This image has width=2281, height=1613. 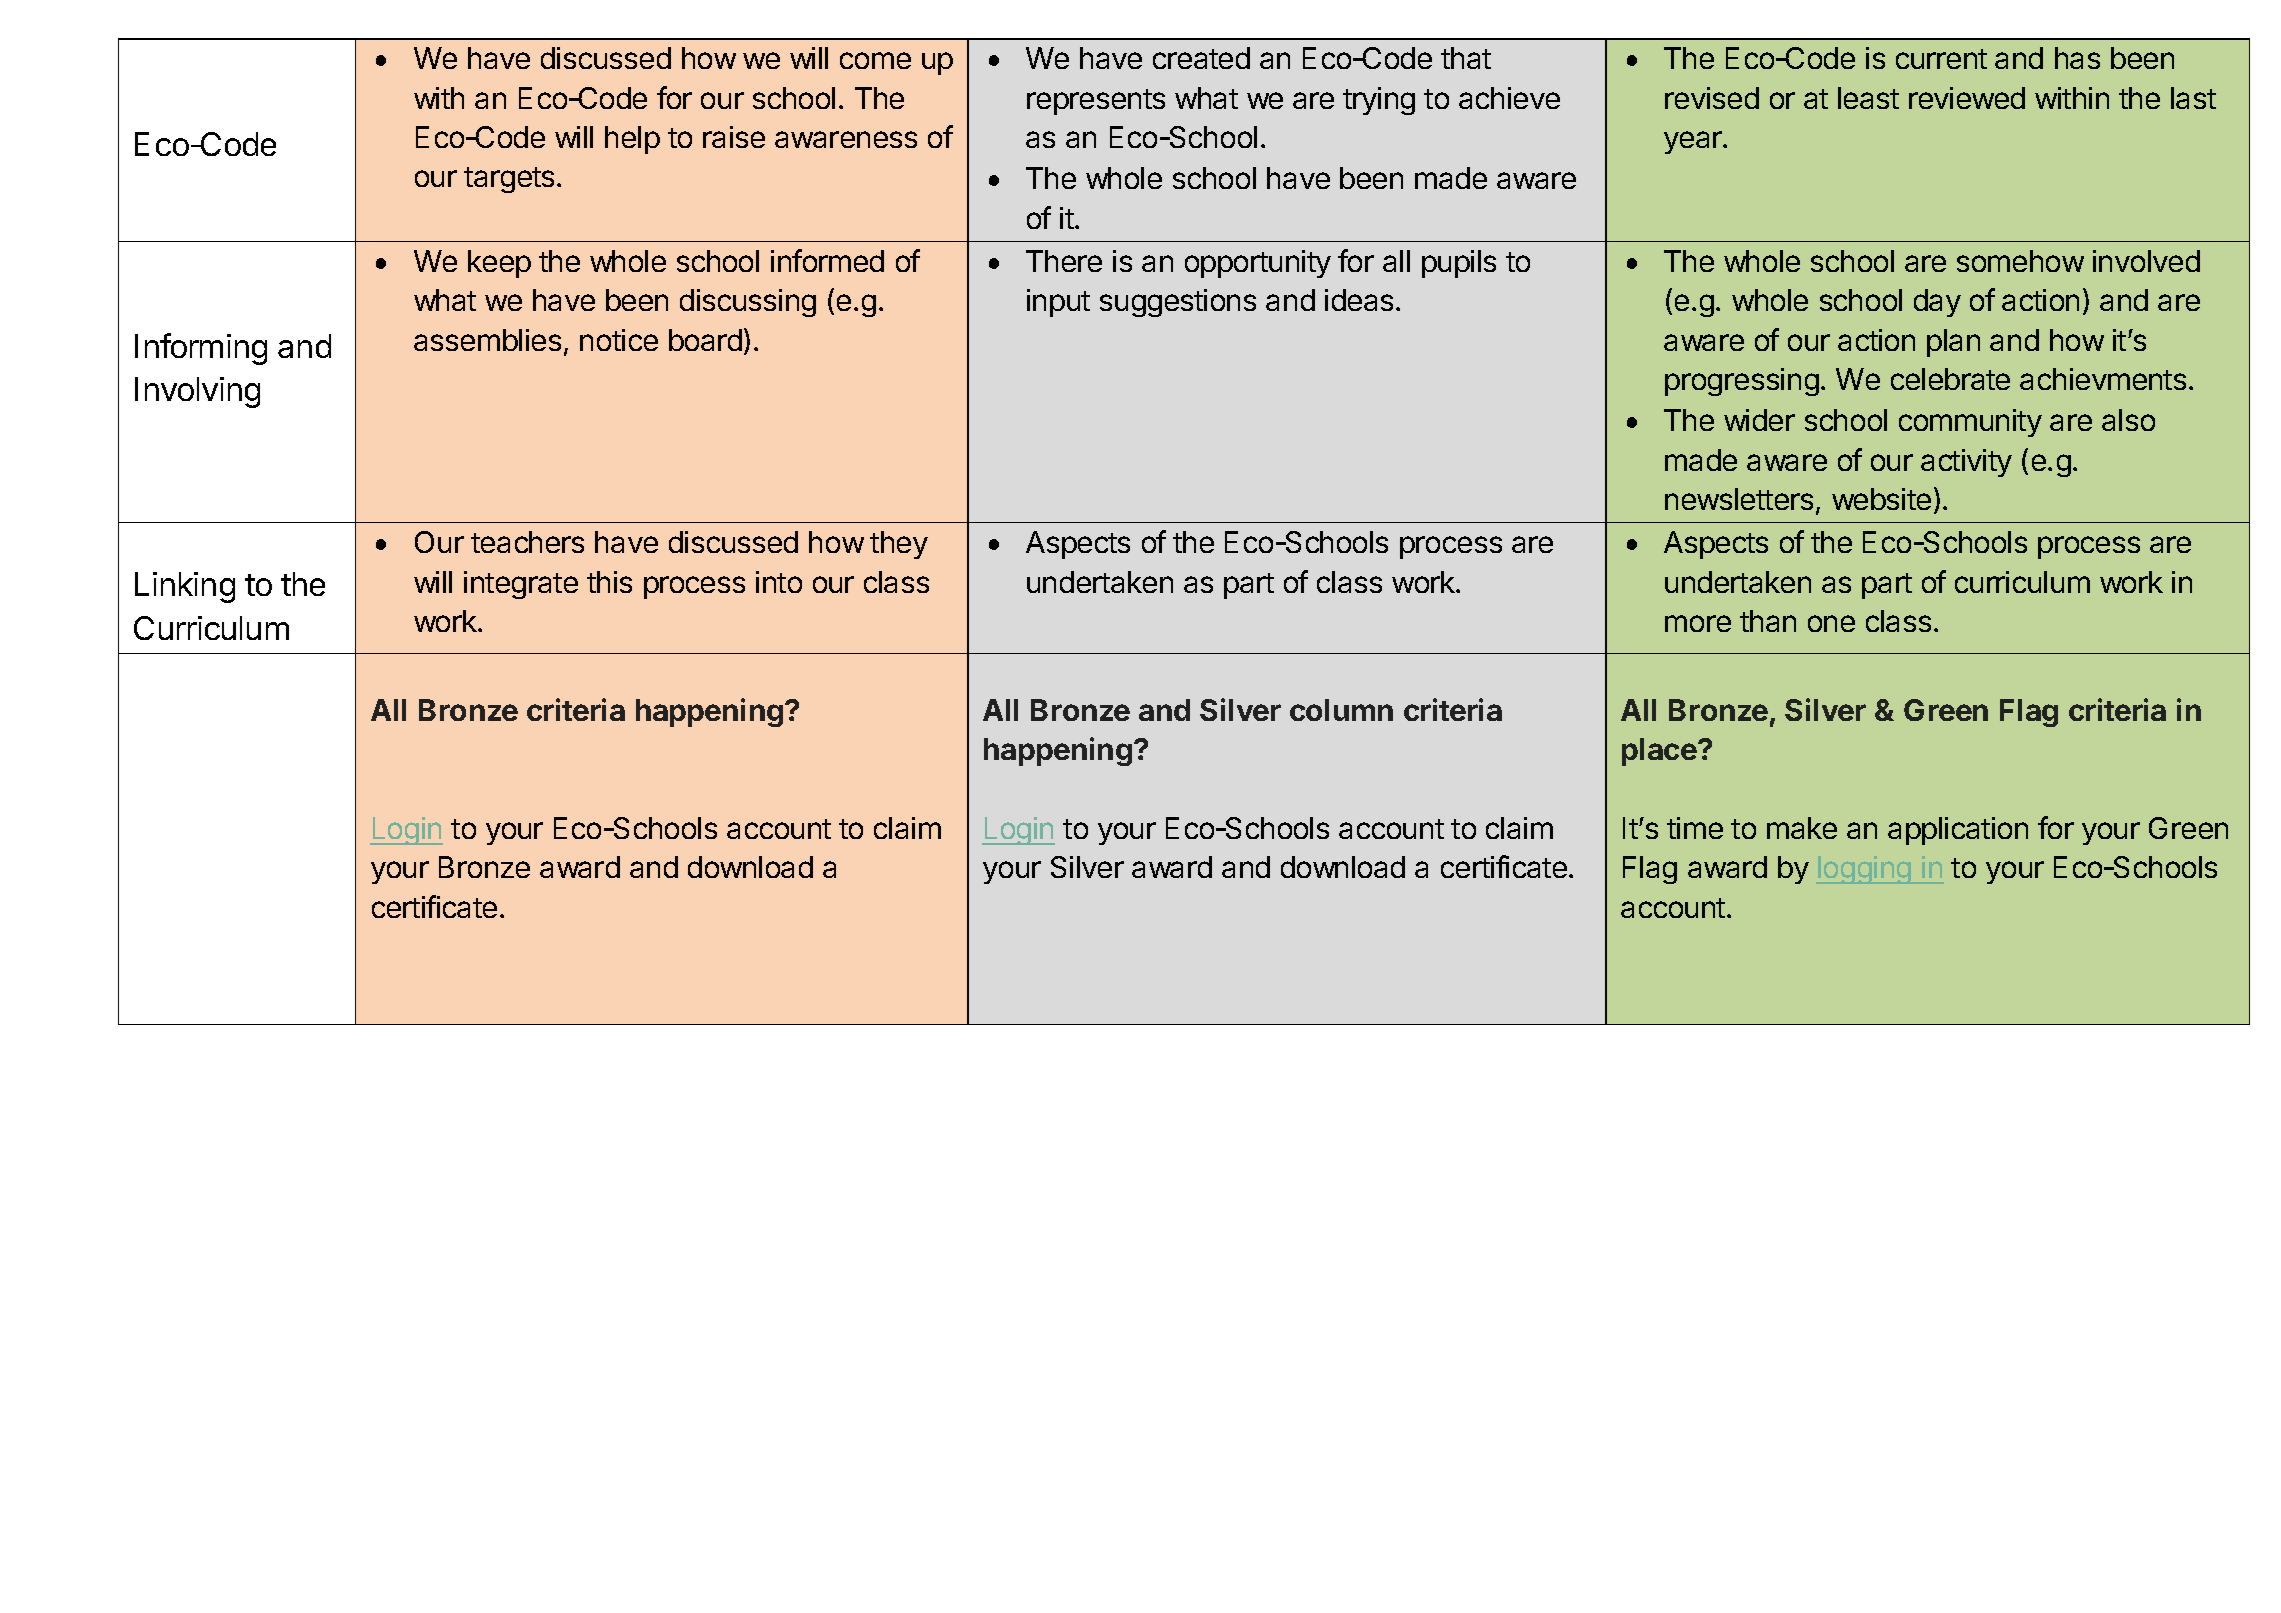 I want to click on teachers, so click(x=527, y=542).
